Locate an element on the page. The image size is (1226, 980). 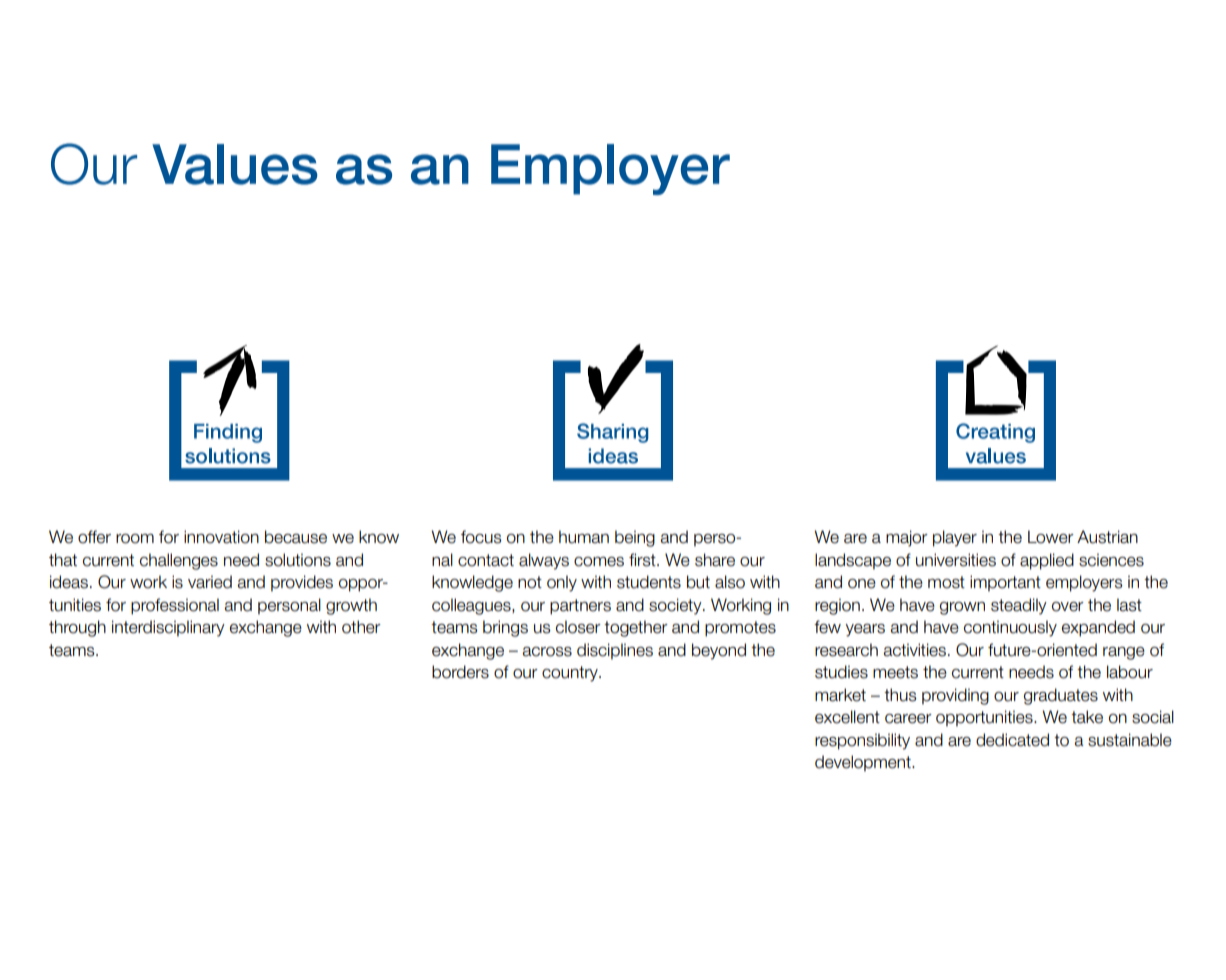
challenges is located at coordinates (179, 561).
